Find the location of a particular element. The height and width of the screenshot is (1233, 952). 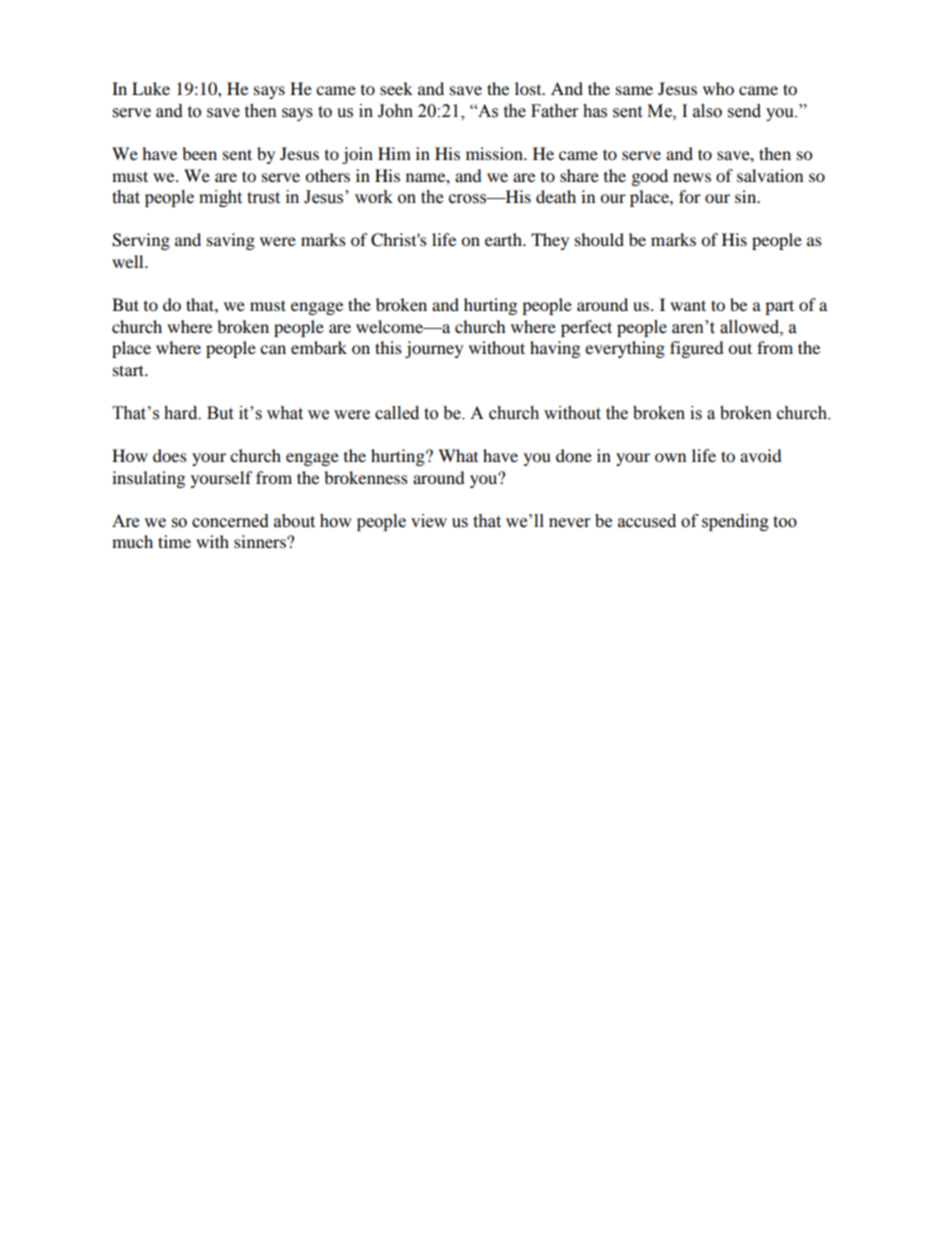

John is located at coordinates (395, 111).
